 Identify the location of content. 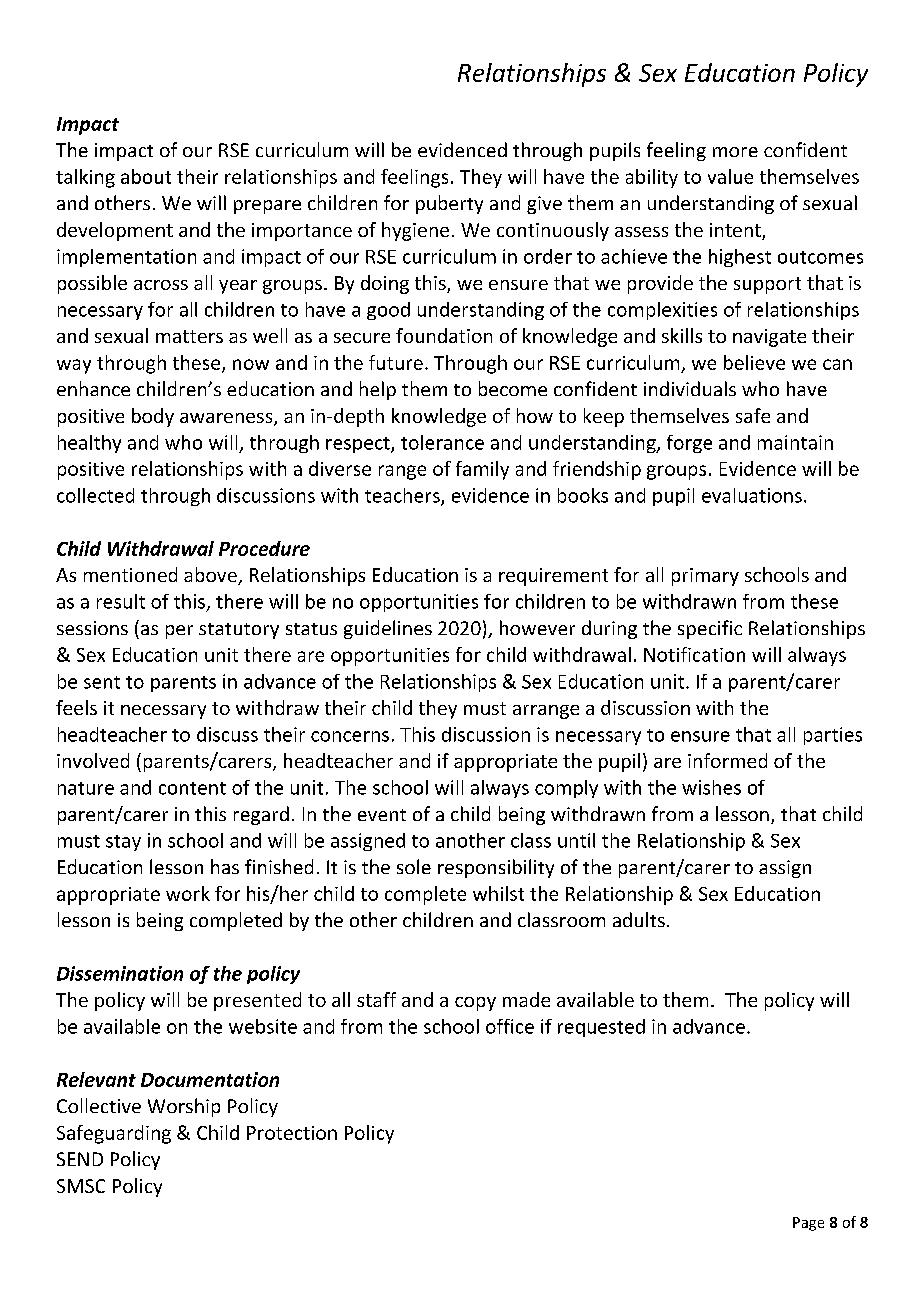
(192, 788).
